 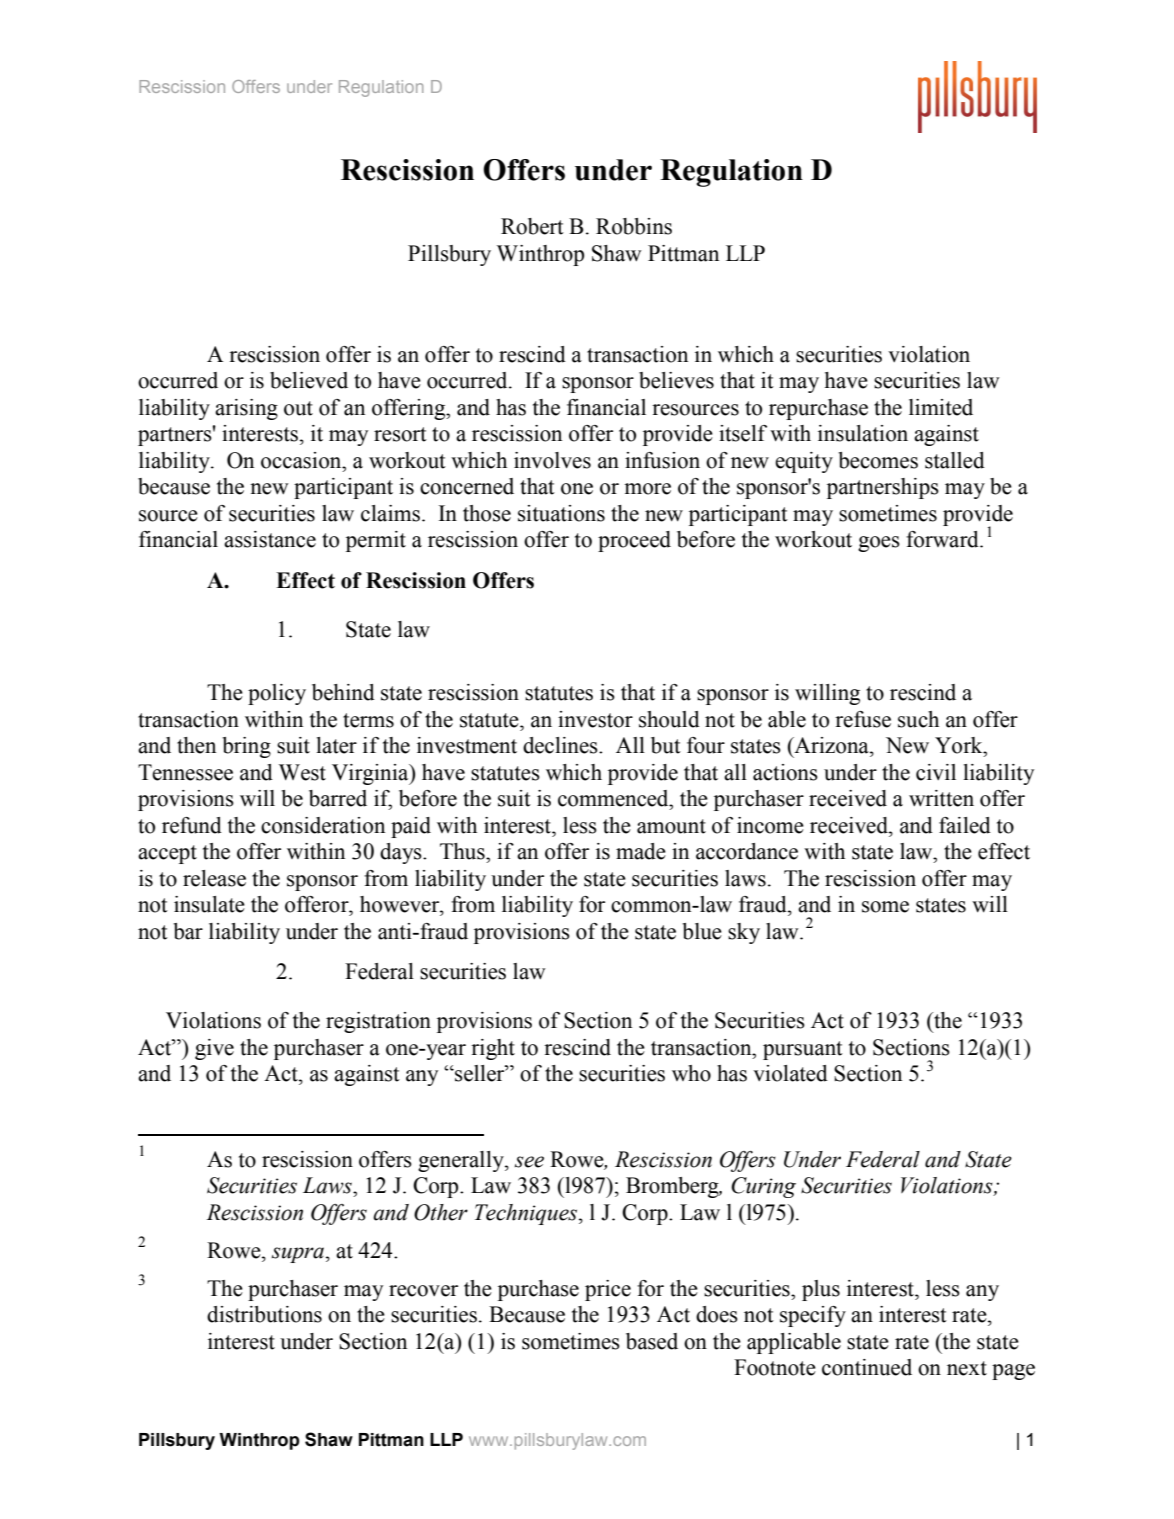 I want to click on distributions, so click(x=264, y=1314).
